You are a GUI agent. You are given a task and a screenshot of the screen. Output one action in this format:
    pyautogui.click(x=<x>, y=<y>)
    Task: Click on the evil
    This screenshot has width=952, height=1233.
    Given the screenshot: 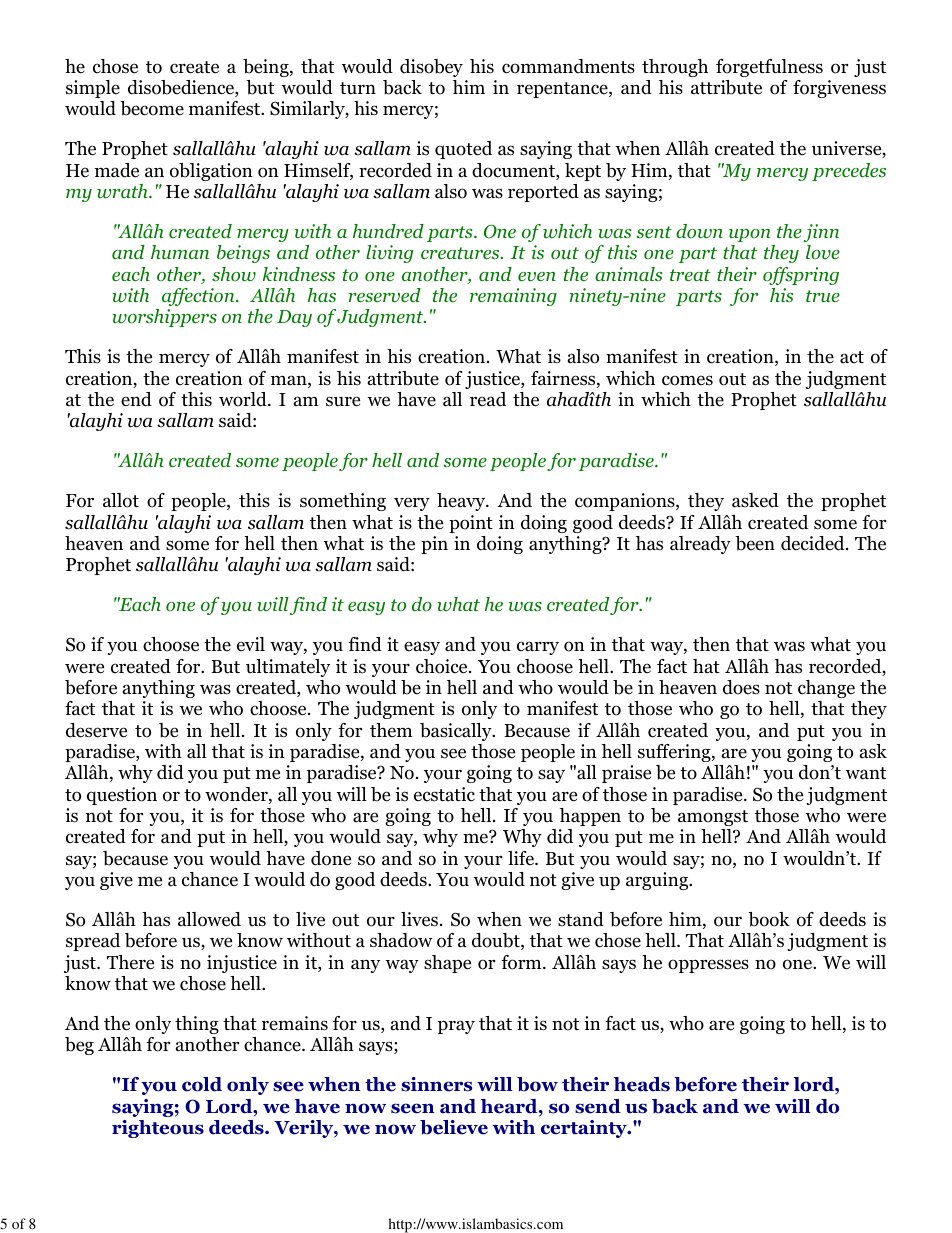 What is the action you would take?
    pyautogui.click(x=251, y=644)
